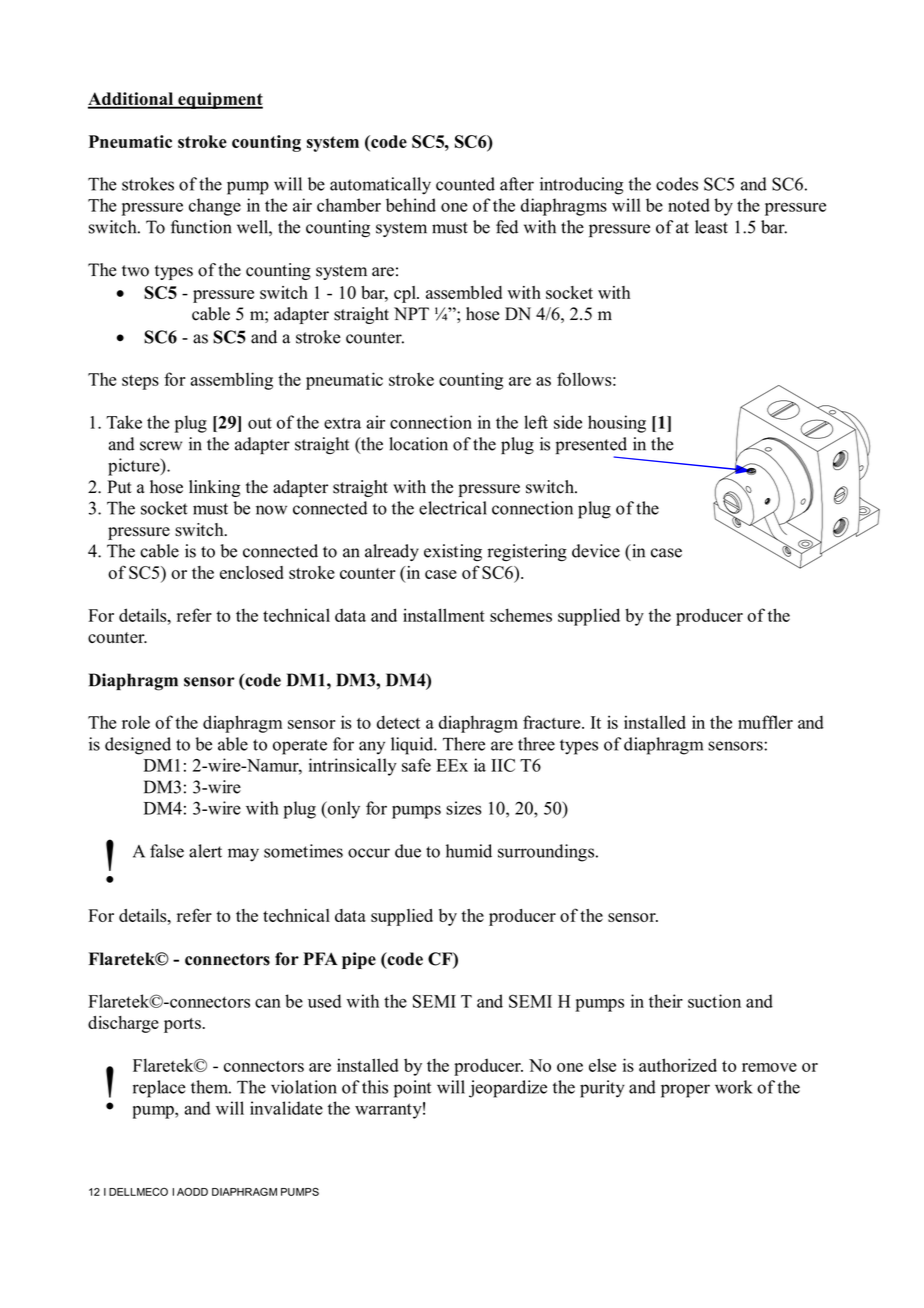  I want to click on humid, so click(469, 851).
